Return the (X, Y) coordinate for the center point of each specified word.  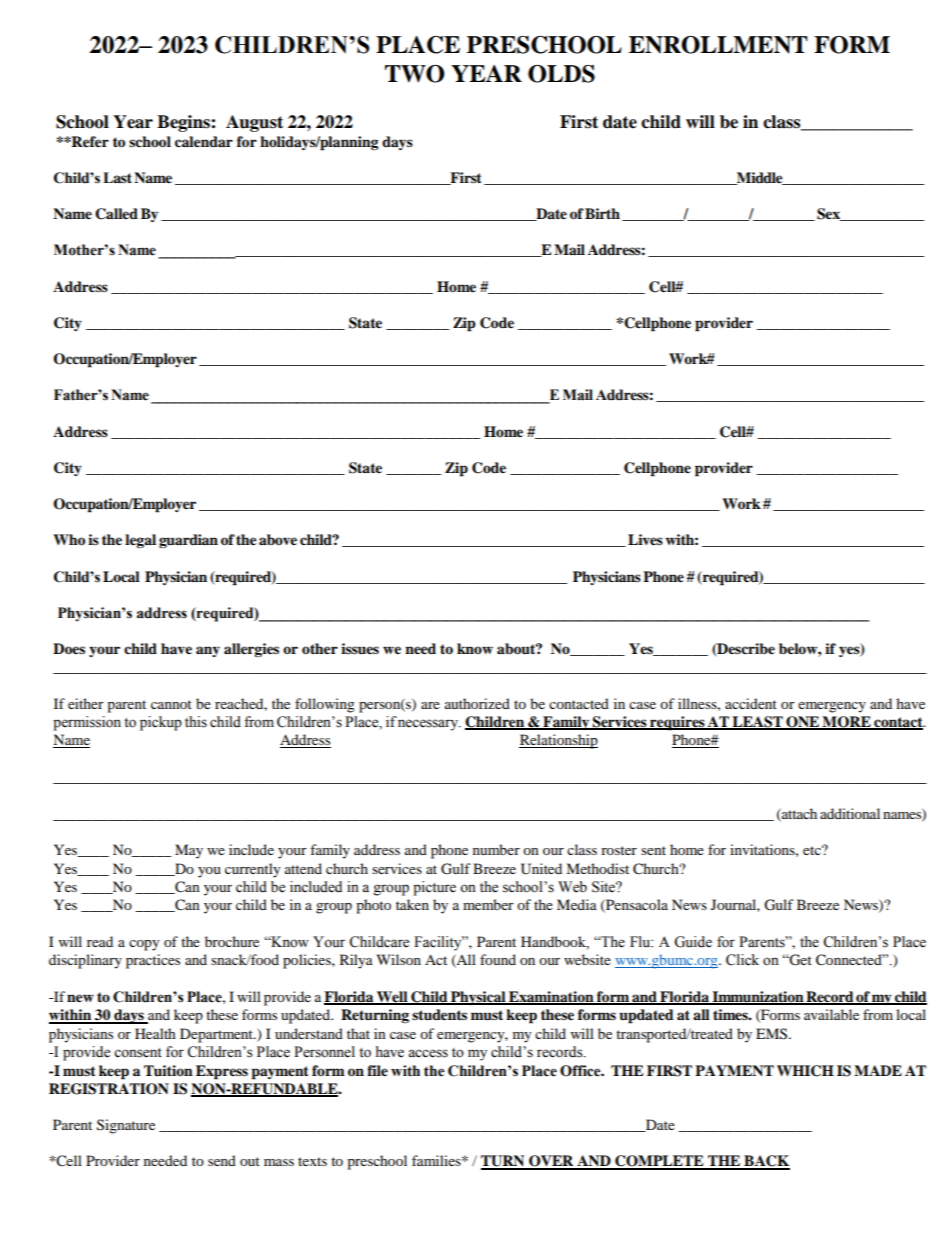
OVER (551, 1162)
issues (360, 649)
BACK (766, 1162)
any (208, 651)
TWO (415, 74)
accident (751, 703)
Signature (126, 1126)
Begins (184, 123)
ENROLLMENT (718, 45)
